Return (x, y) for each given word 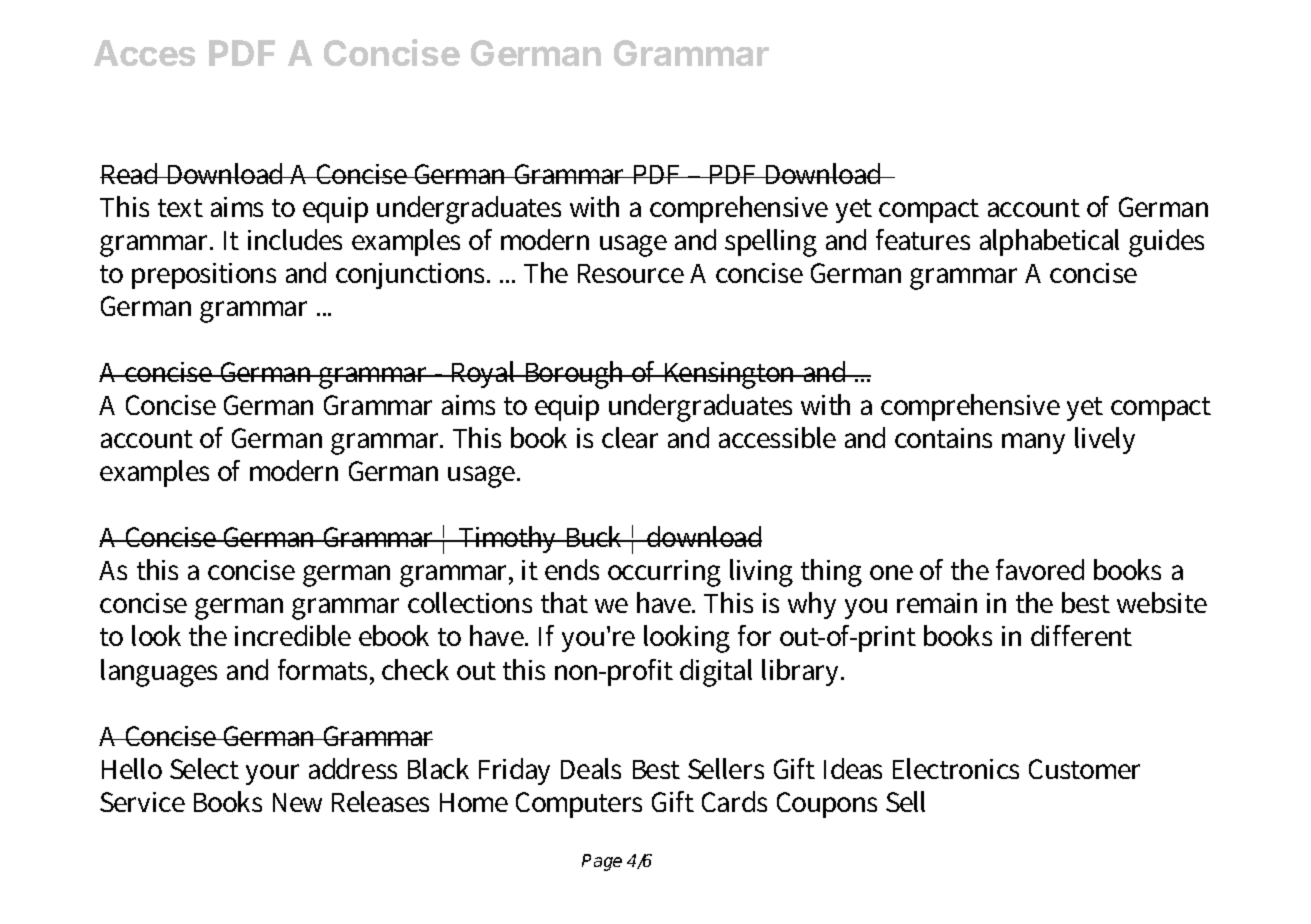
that (564, 602)
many (1033, 443)
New (297, 802)
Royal (484, 374)
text (180, 208)
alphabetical (1049, 242)
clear (630, 437)
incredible (293, 635)
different (1081, 635)
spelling (771, 243)
